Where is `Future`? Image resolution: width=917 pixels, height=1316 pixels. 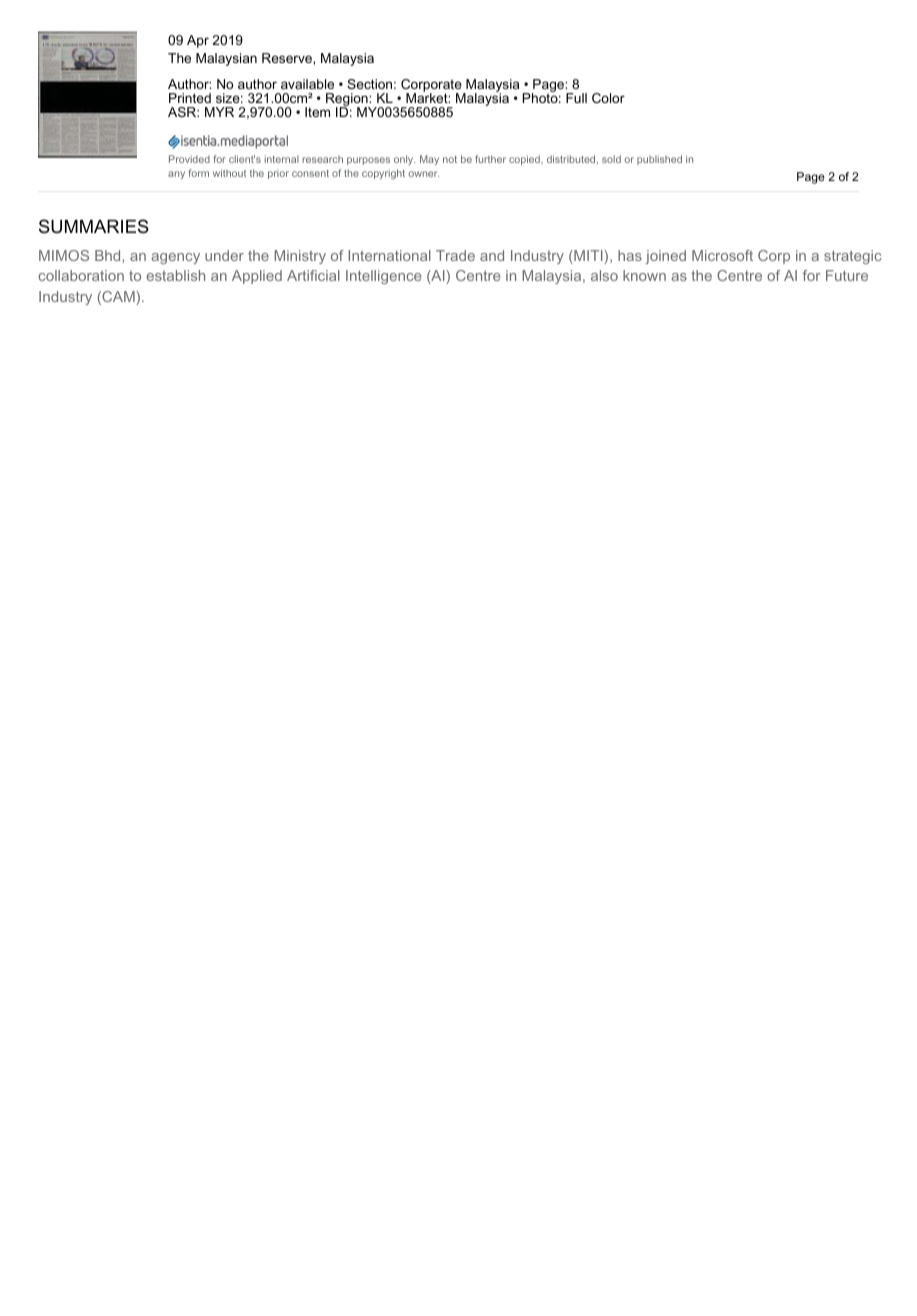 Future is located at coordinates (847, 275).
